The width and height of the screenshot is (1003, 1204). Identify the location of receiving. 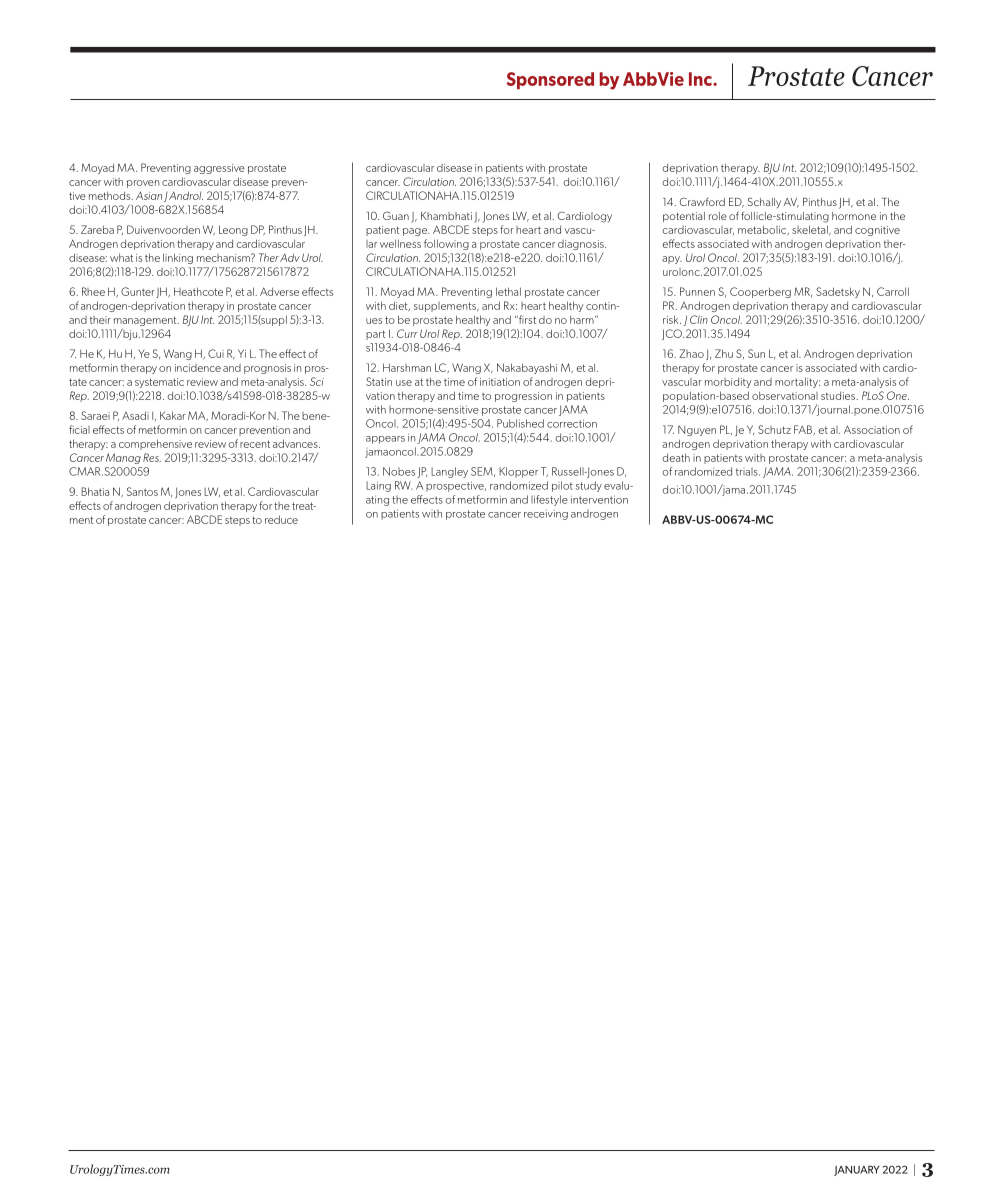
(546, 514).
